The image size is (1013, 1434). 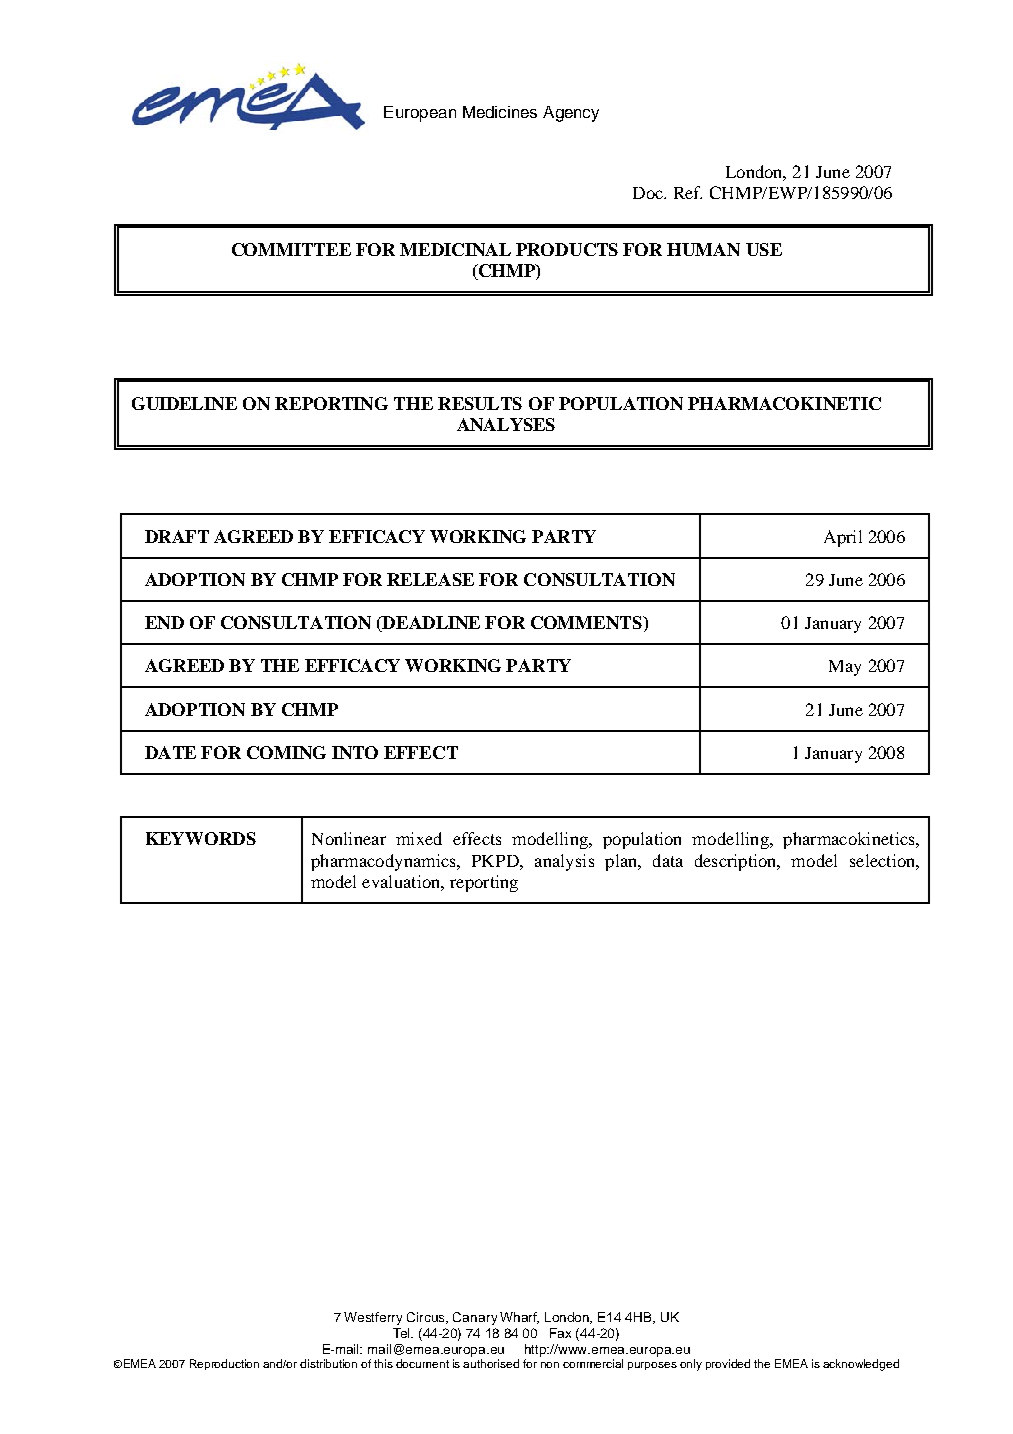 What do you see at coordinates (500, 112) in the image?
I see `Medicines` at bounding box center [500, 112].
